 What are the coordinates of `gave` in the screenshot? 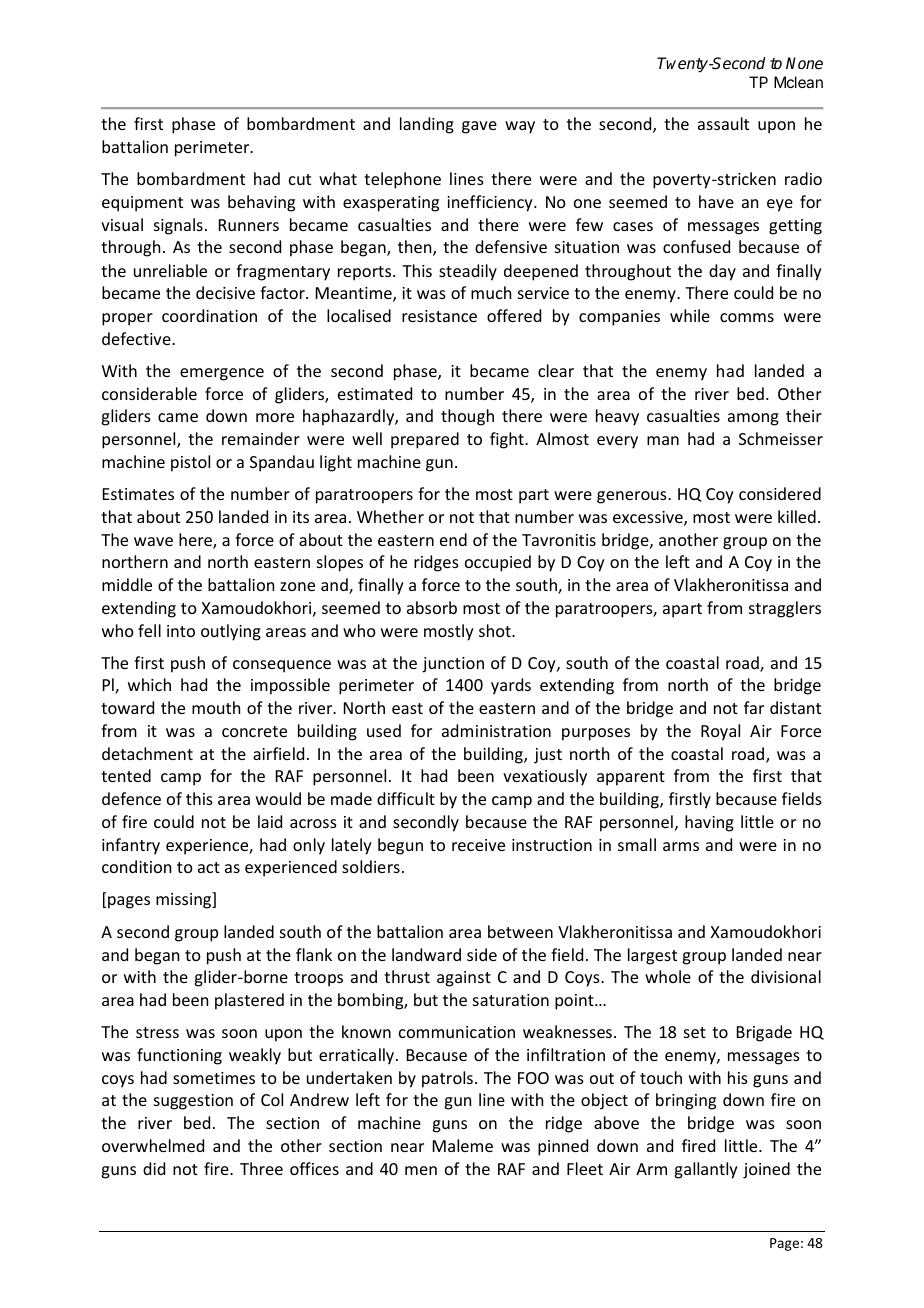 It's located at (479, 127).
